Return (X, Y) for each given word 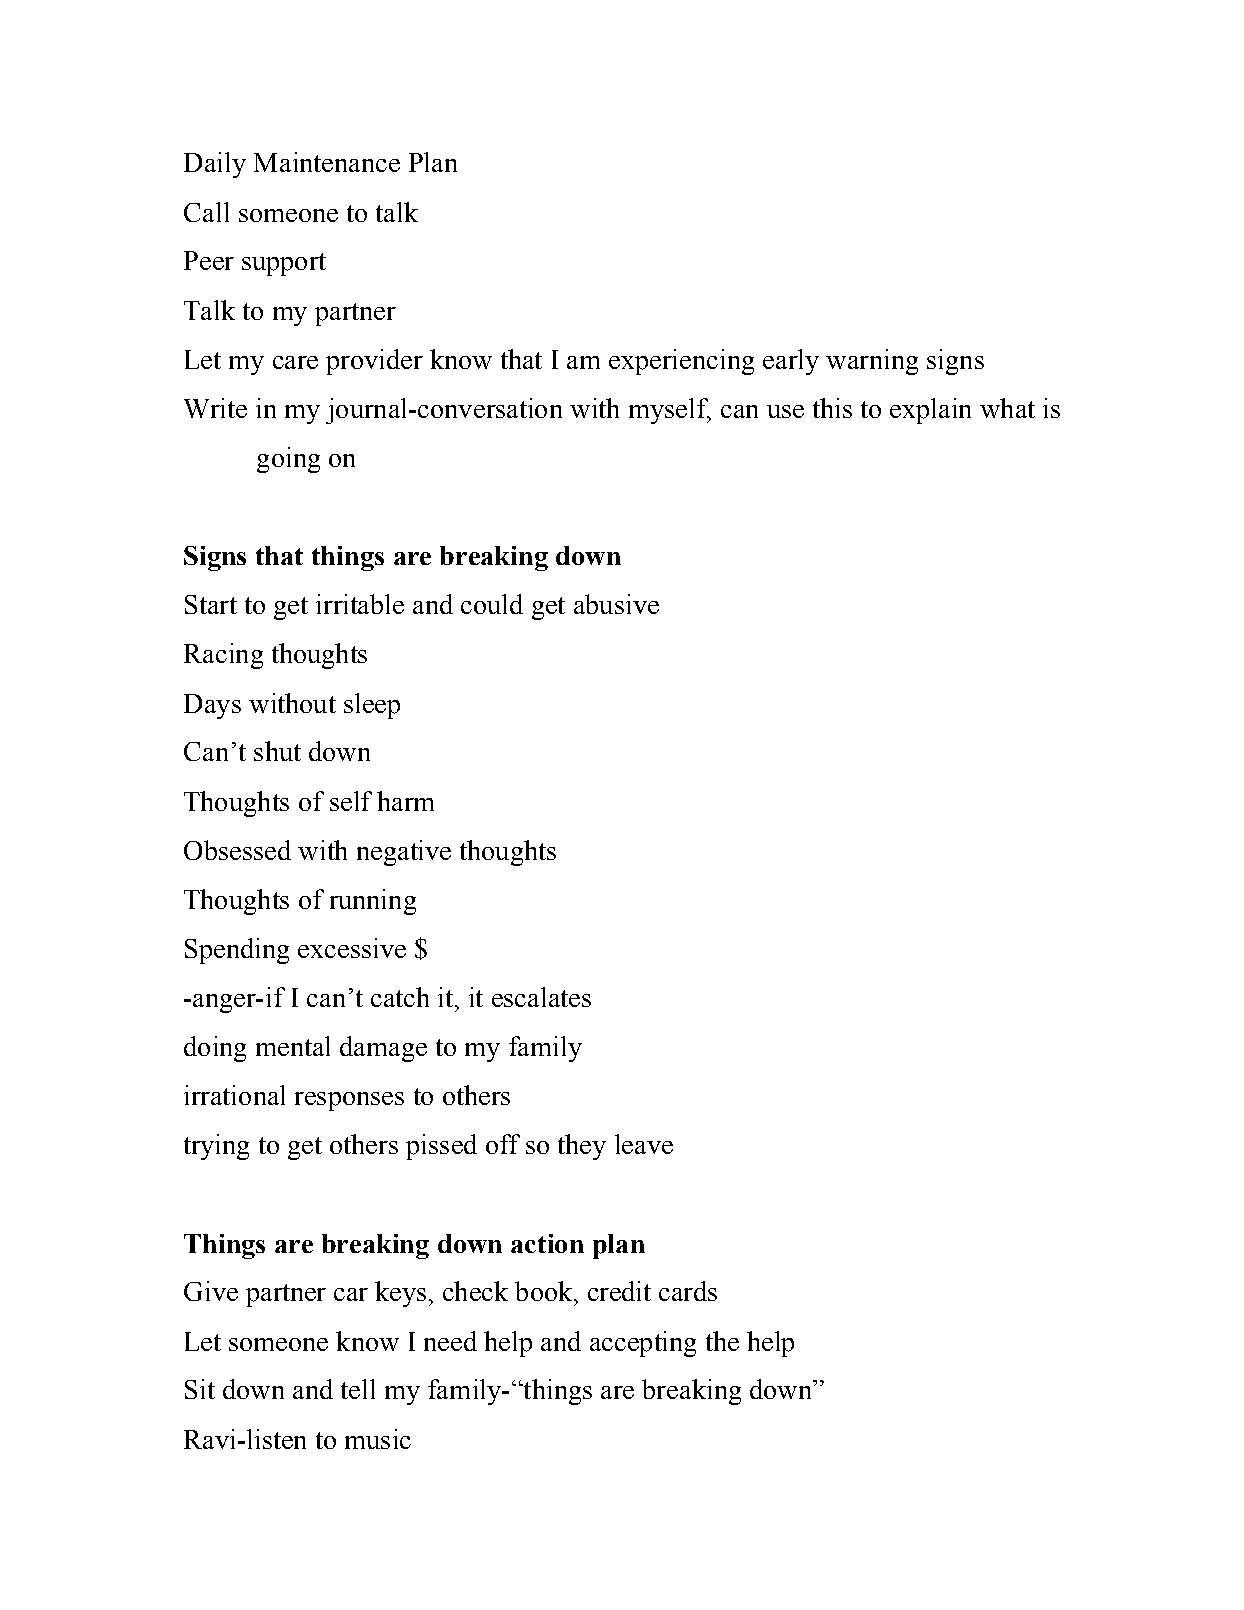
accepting (643, 1344)
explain (930, 411)
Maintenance (327, 162)
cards (688, 1291)
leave (644, 1144)
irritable (360, 604)
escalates (541, 997)
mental (293, 1046)
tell (358, 1389)
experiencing (681, 362)
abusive (616, 604)
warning (872, 362)
